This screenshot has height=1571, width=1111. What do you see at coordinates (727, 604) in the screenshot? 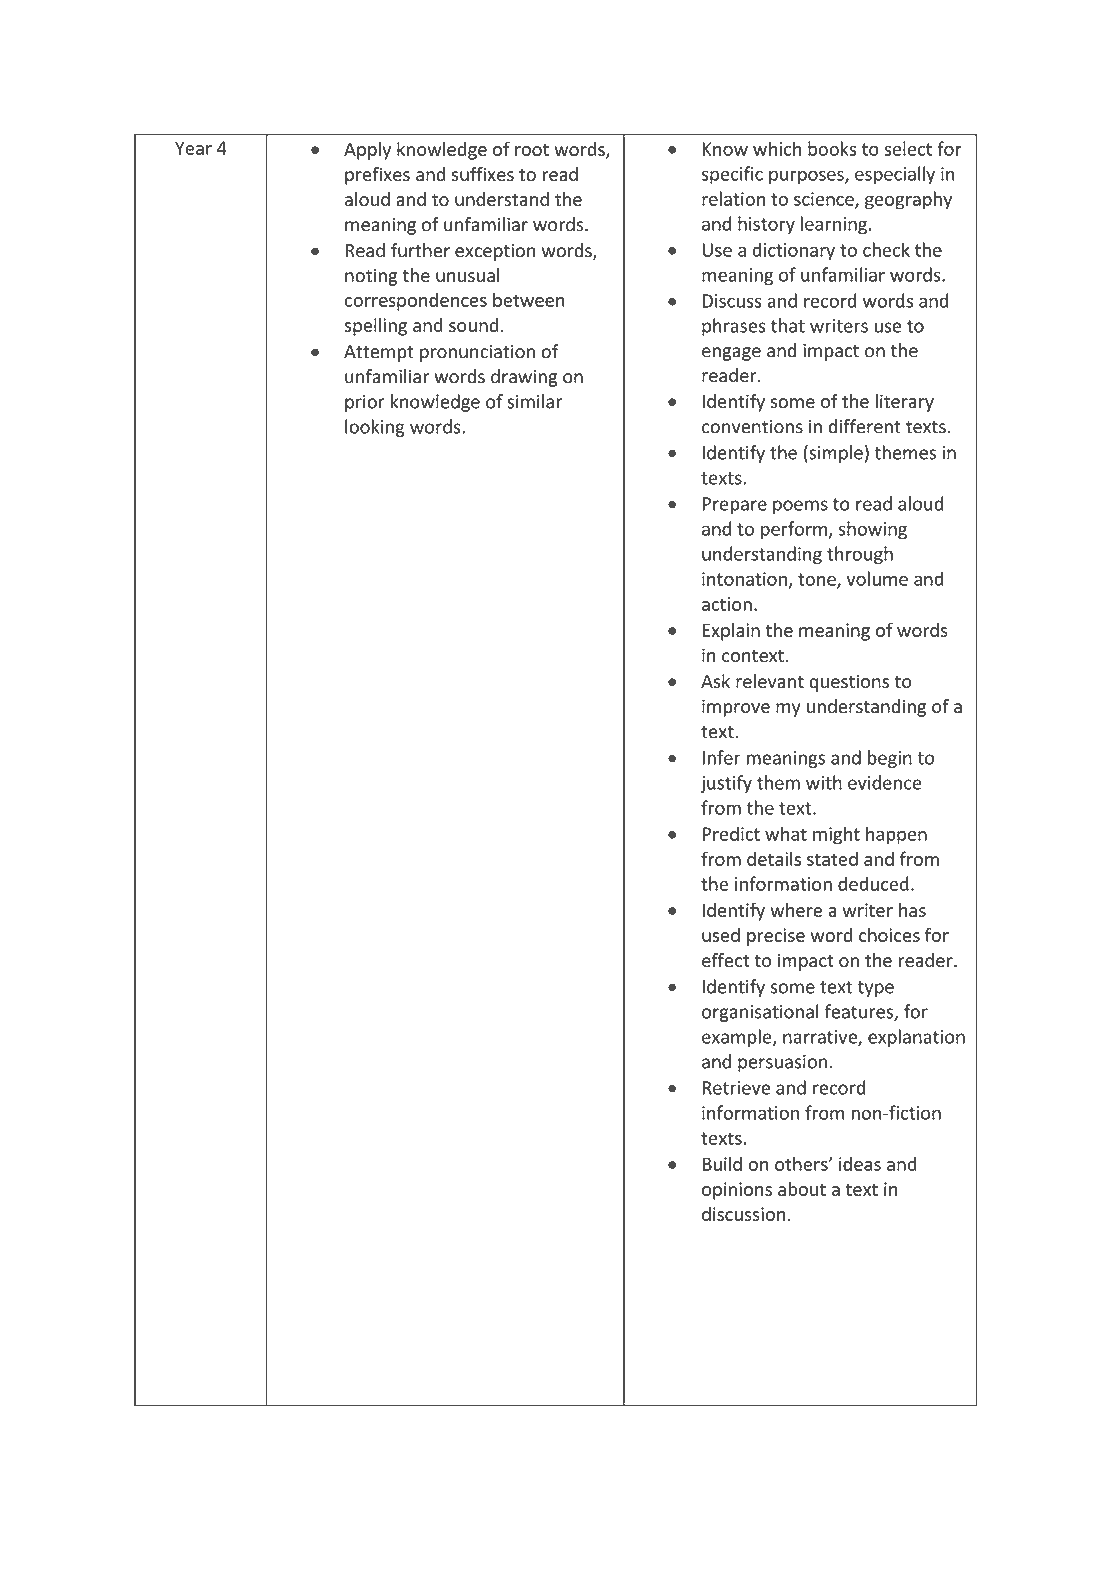
I see `action` at bounding box center [727, 604].
